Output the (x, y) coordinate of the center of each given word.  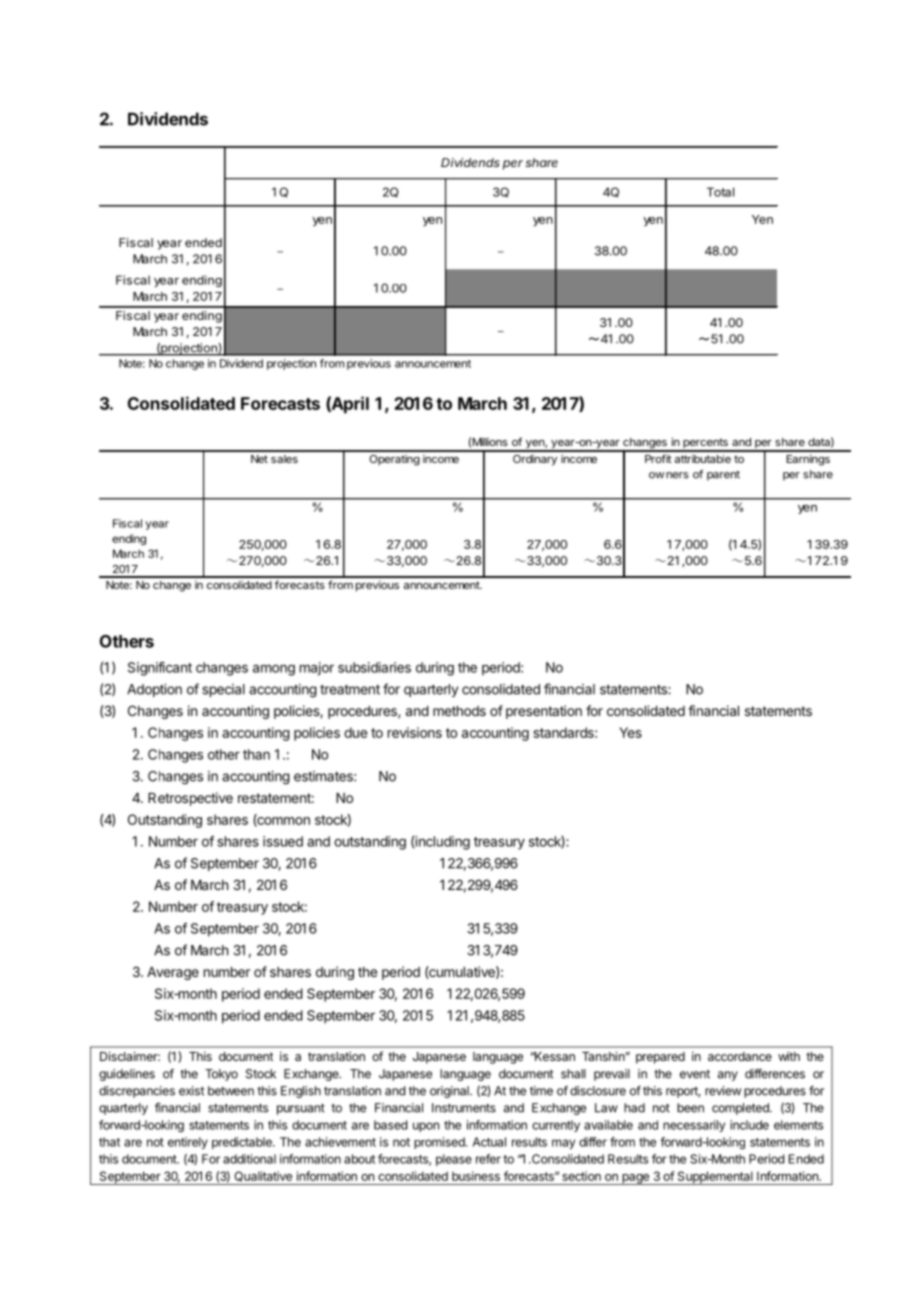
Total (720, 192)
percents (705, 444)
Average (173, 973)
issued (283, 841)
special (223, 690)
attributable (703, 459)
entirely (188, 1143)
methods (459, 711)
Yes (630, 732)
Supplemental (715, 1178)
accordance (740, 1056)
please (454, 1160)
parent (723, 476)
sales (284, 459)
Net (259, 459)
